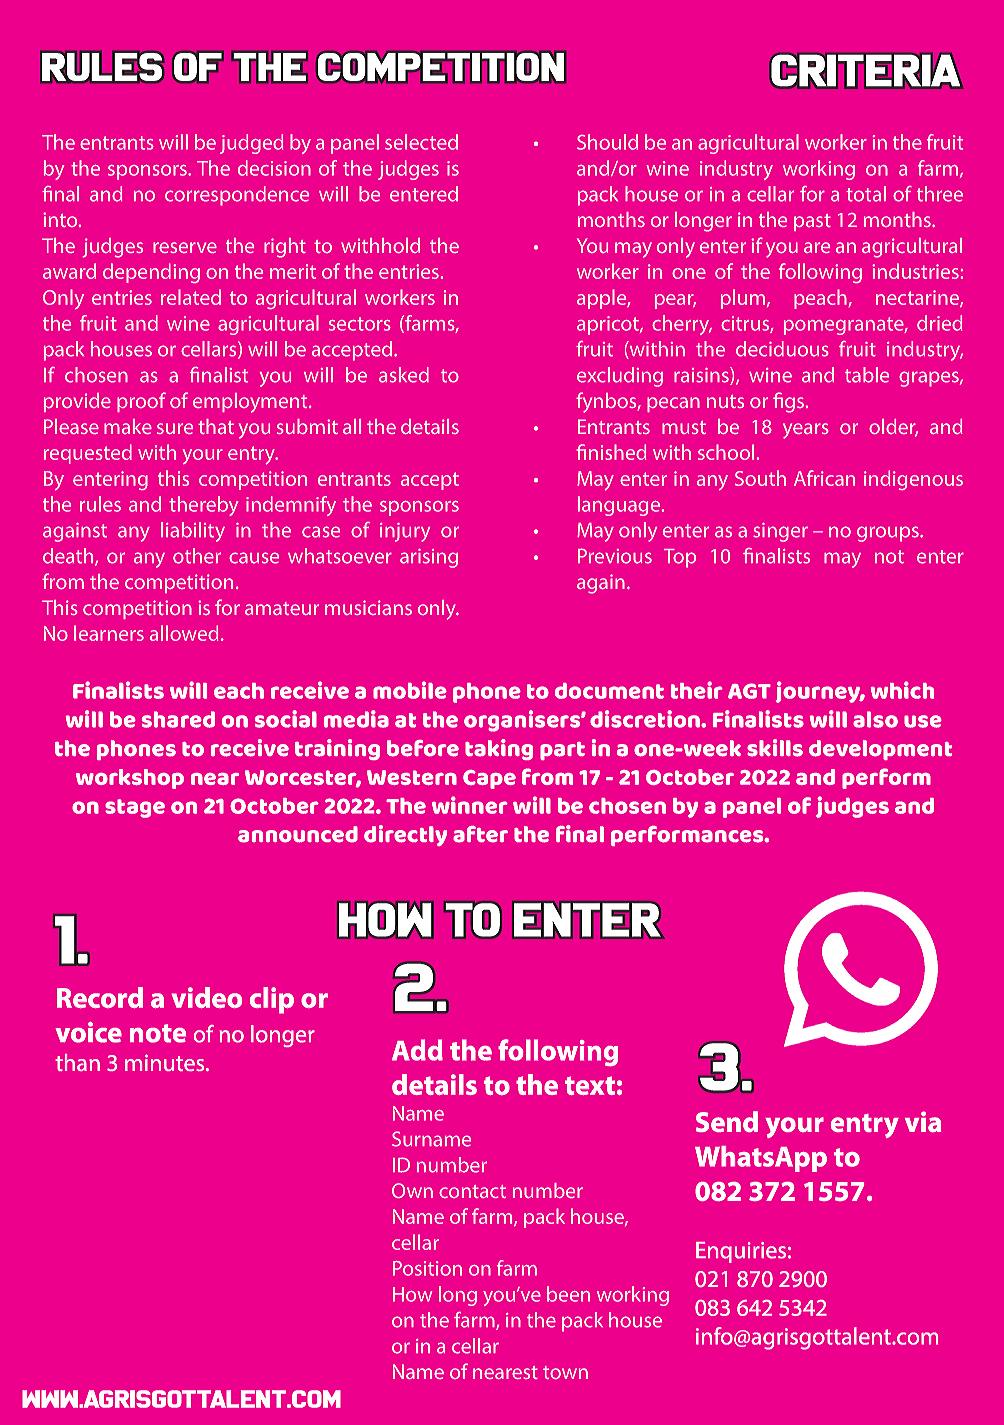 The height and width of the screenshot is (1425, 1004). Describe the element at coordinates (175, 428) in the screenshot. I see `sure` at that location.
